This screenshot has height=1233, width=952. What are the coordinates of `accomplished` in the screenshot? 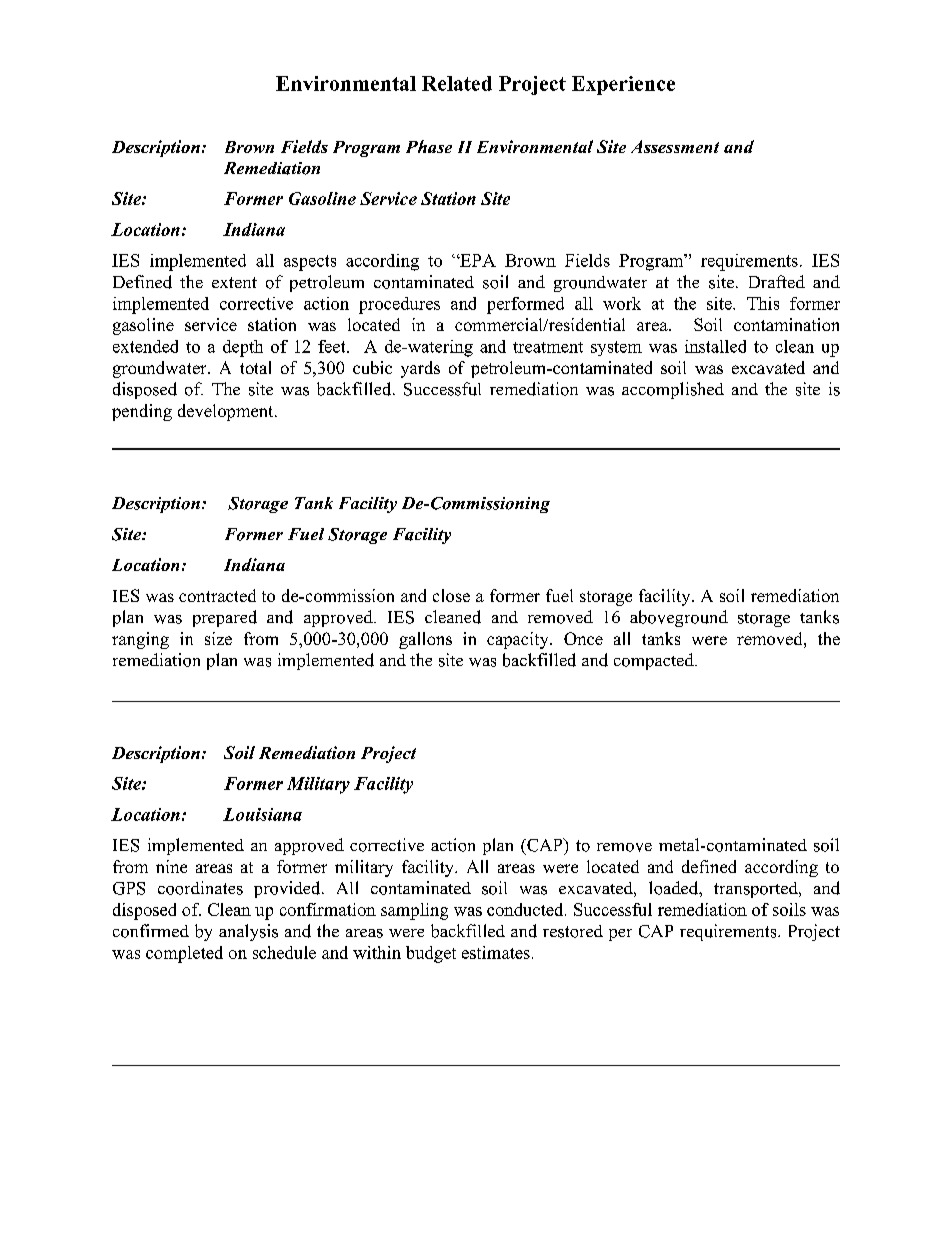 It's located at (673, 390).
